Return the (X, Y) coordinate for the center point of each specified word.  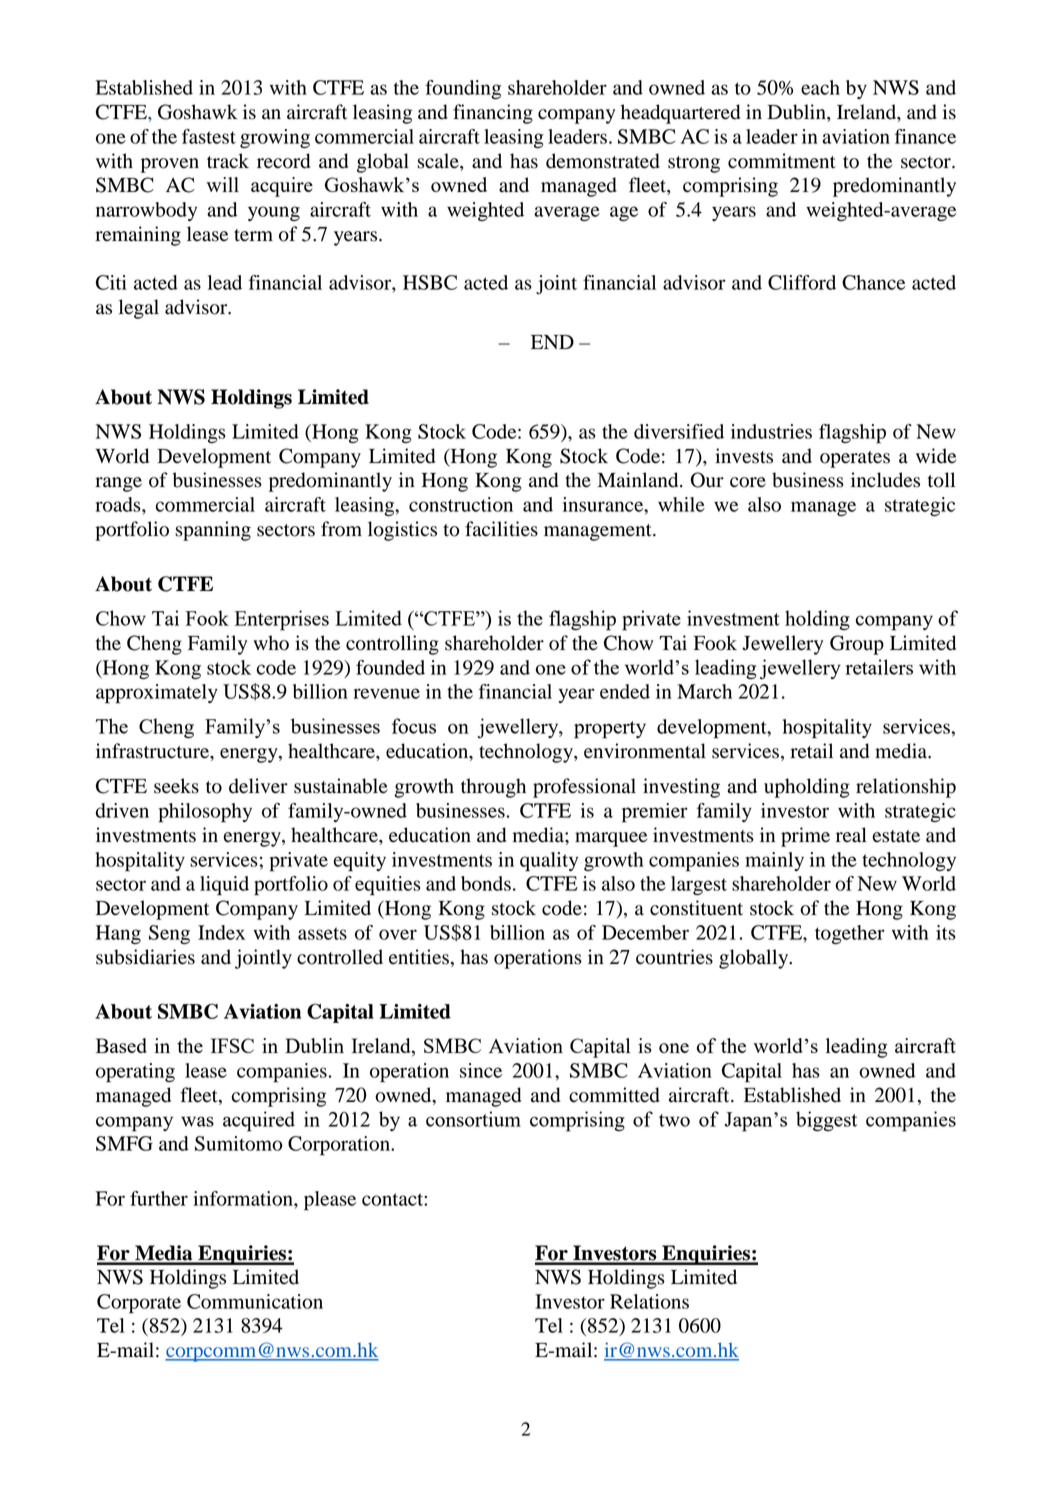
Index (221, 932)
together (850, 934)
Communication (255, 1301)
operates (855, 459)
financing (493, 114)
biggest (826, 1121)
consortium (473, 1119)
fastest (209, 136)
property (610, 730)
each (820, 87)
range (118, 484)
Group (857, 645)
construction (461, 504)
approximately (157, 694)
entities (419, 957)
